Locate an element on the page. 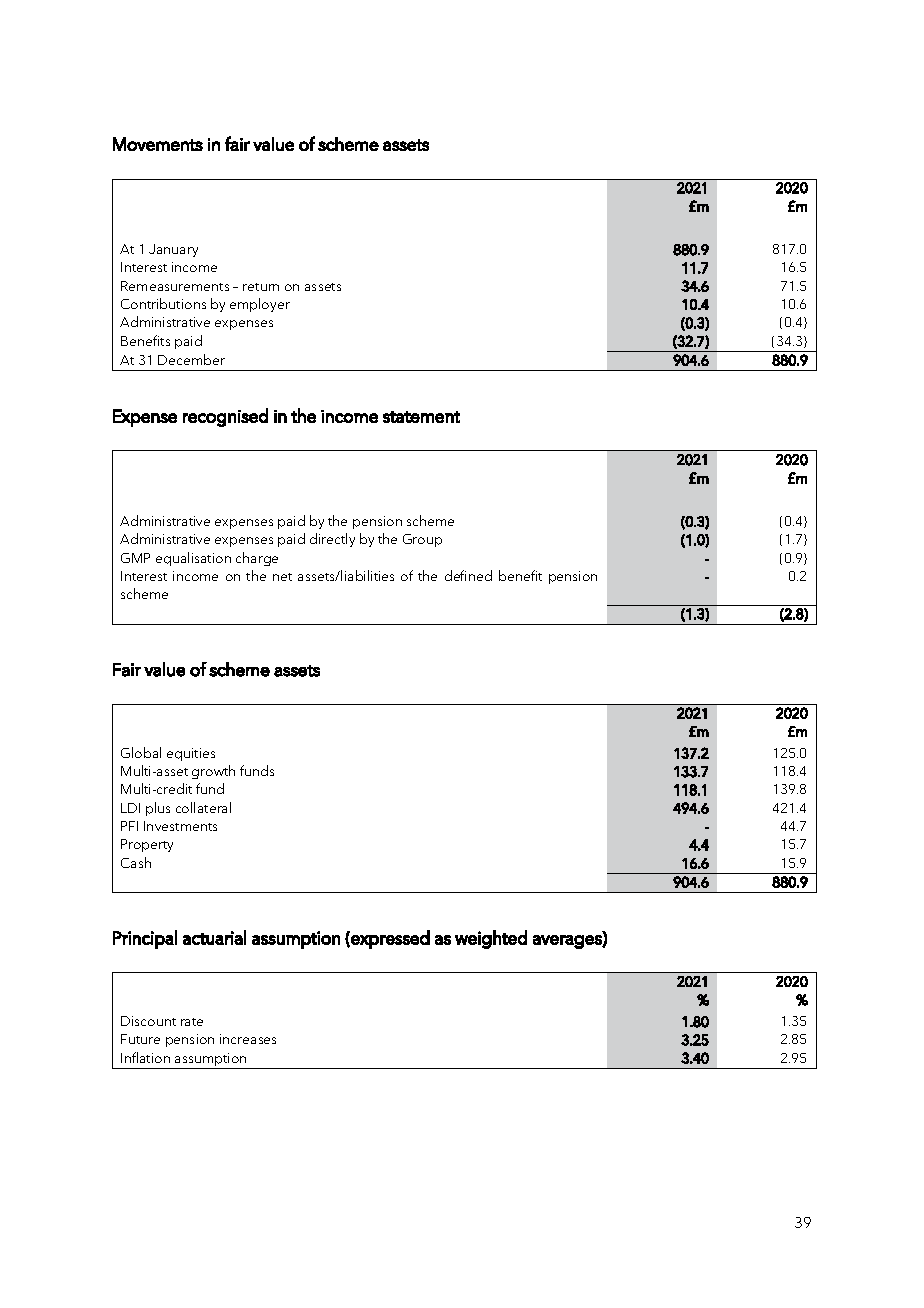 The width and height of the image is (924, 1308). Investments is located at coordinates (180, 826).
